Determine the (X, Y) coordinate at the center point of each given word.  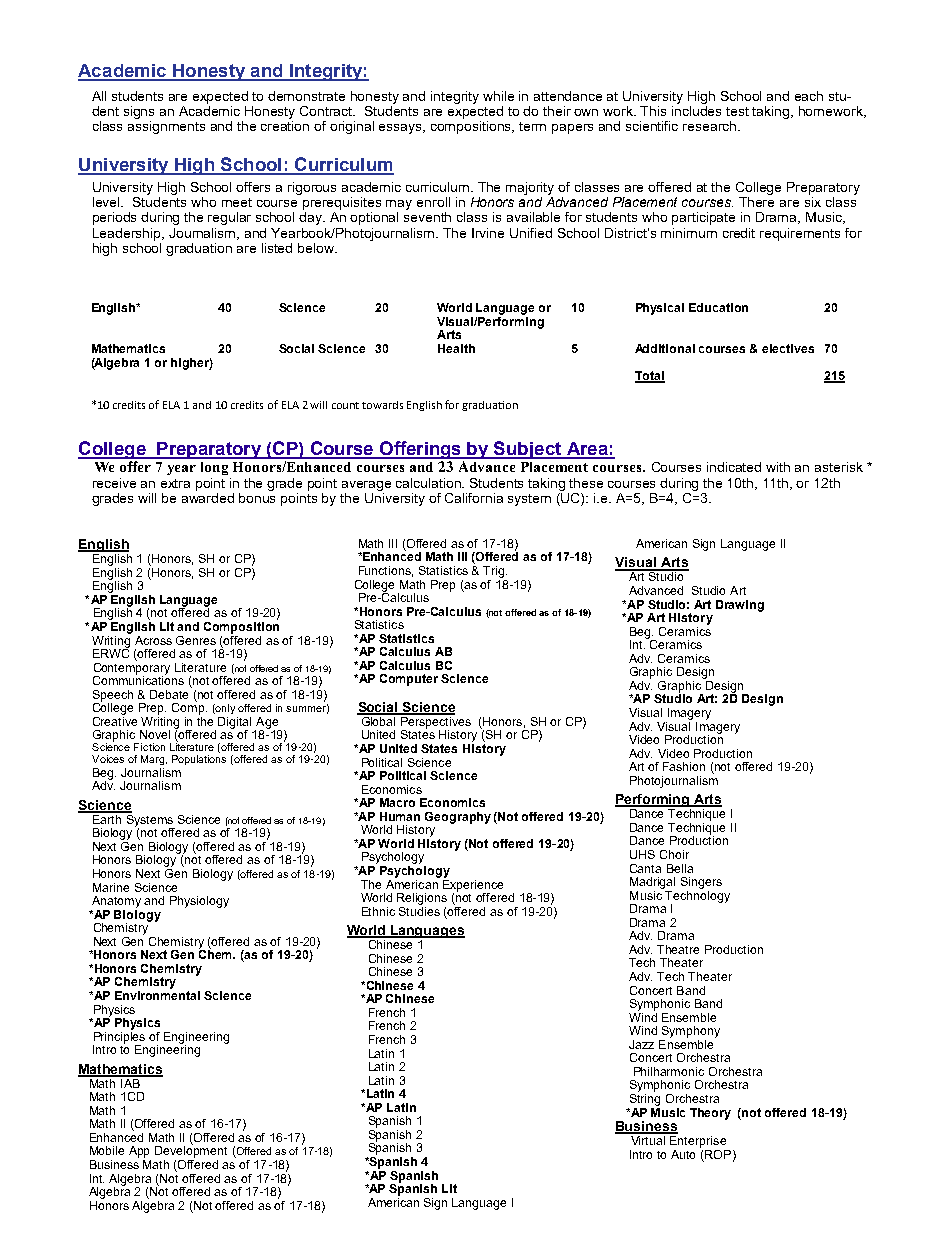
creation (285, 126)
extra (175, 483)
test (737, 111)
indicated (734, 467)
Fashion (684, 766)
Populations (199, 760)
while (498, 96)
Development (191, 1151)
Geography (458, 818)
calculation (430, 483)
